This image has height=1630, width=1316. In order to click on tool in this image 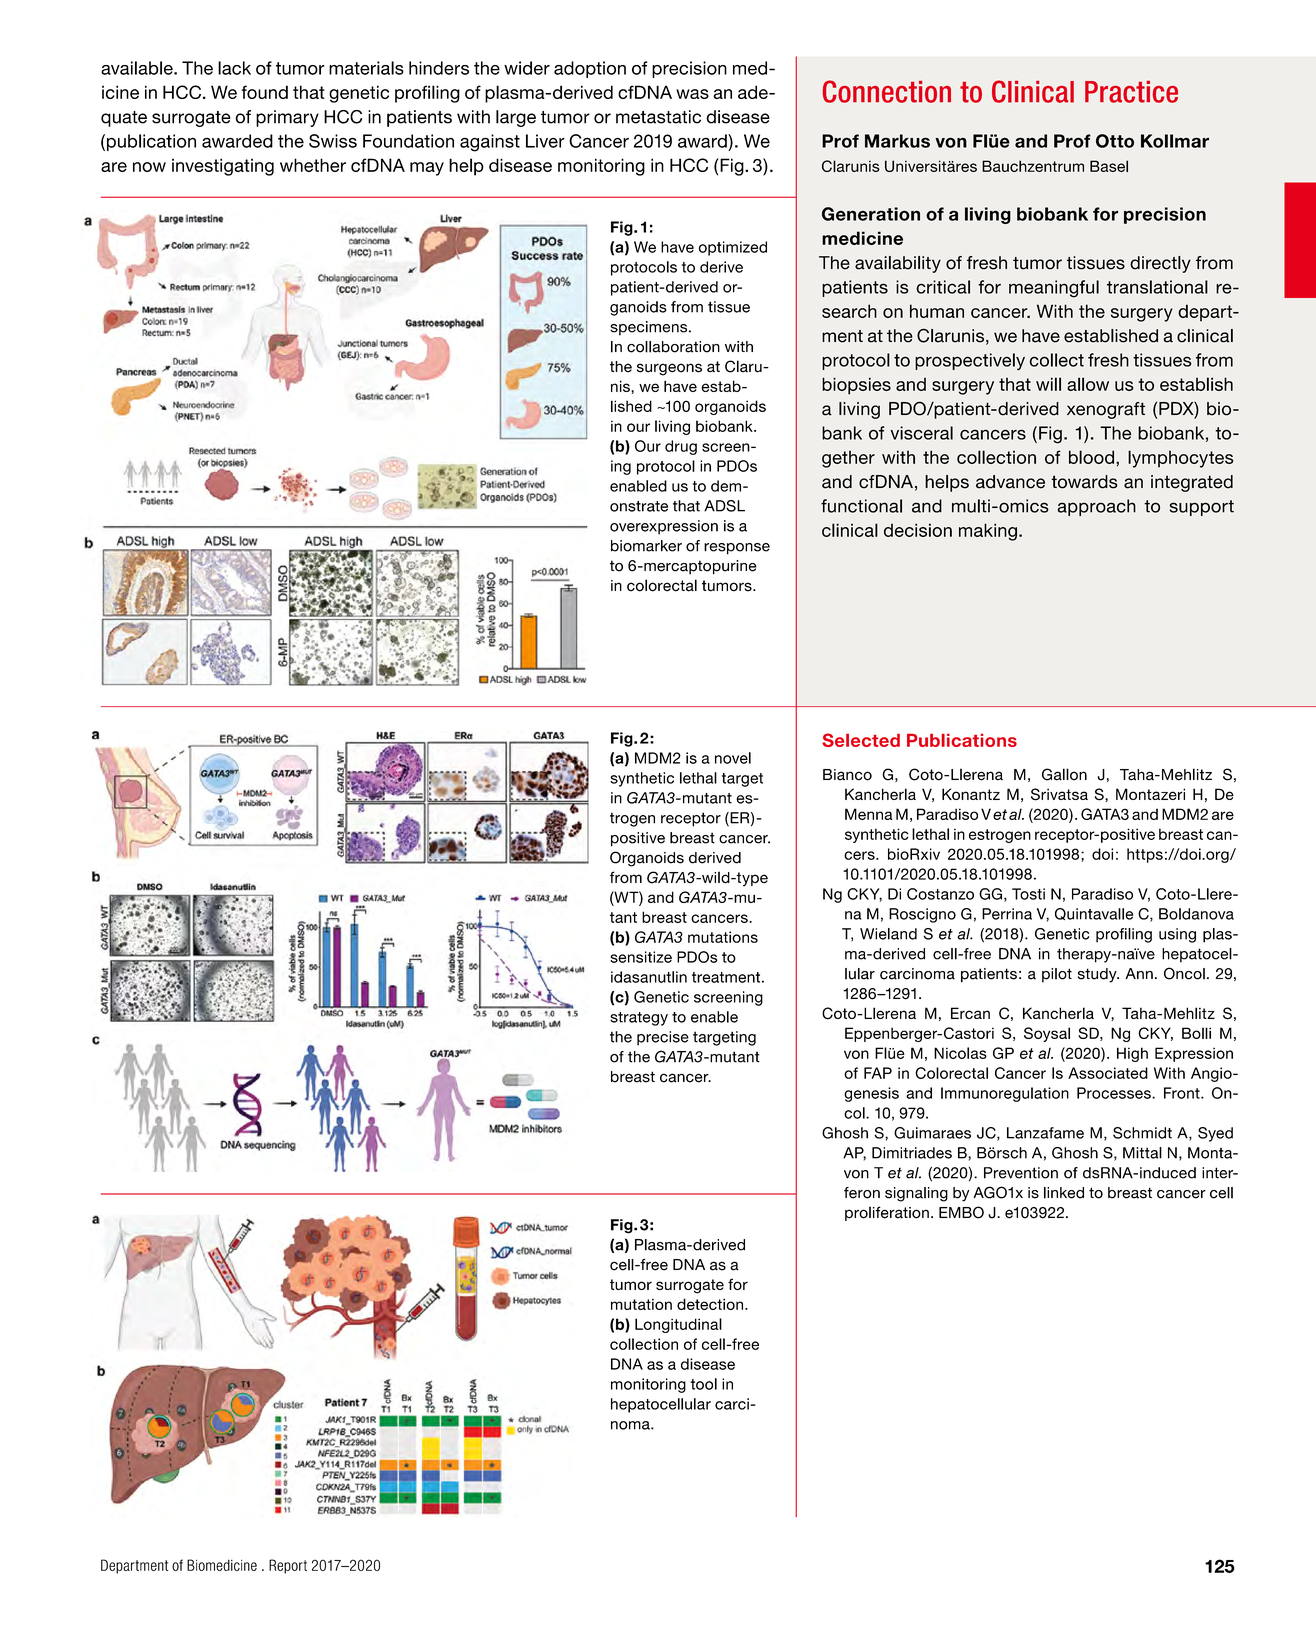, I will do `click(703, 1384)`.
